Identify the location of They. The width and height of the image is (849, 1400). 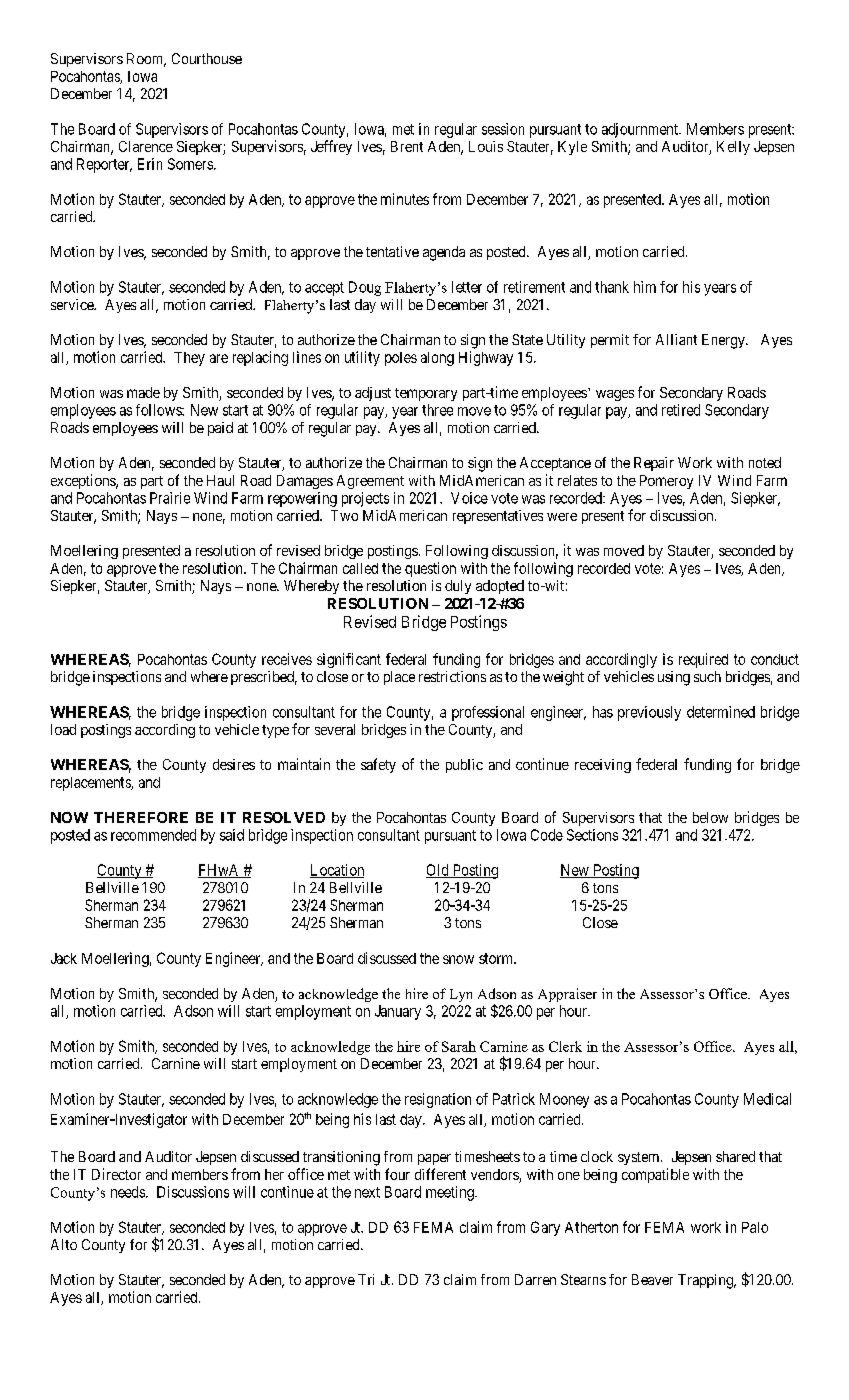
(189, 359).
